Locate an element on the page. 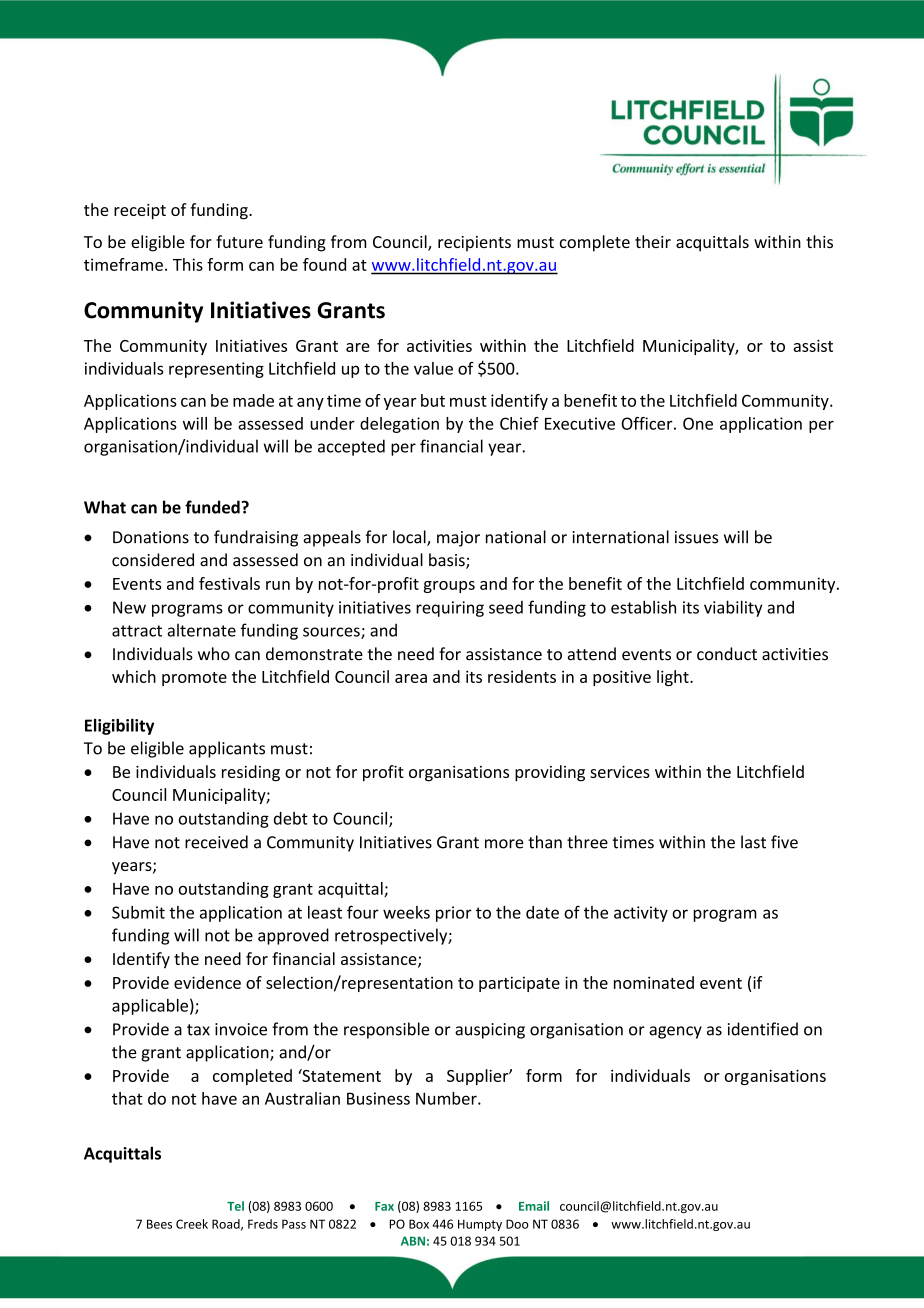 This document has height=1308, width=924. funded is located at coordinates (212, 507).
